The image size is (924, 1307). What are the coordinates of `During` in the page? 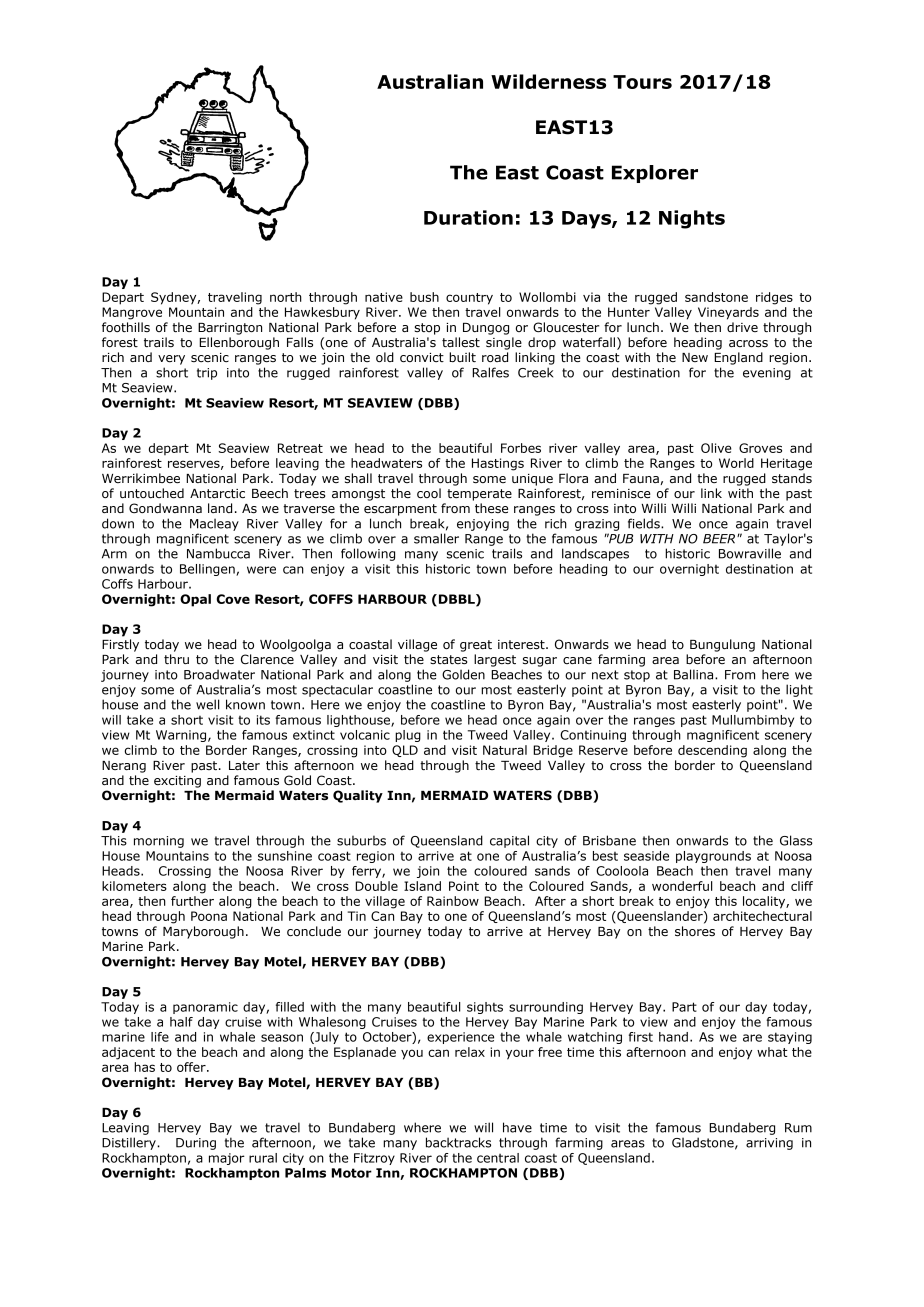 It's located at (196, 1144).
